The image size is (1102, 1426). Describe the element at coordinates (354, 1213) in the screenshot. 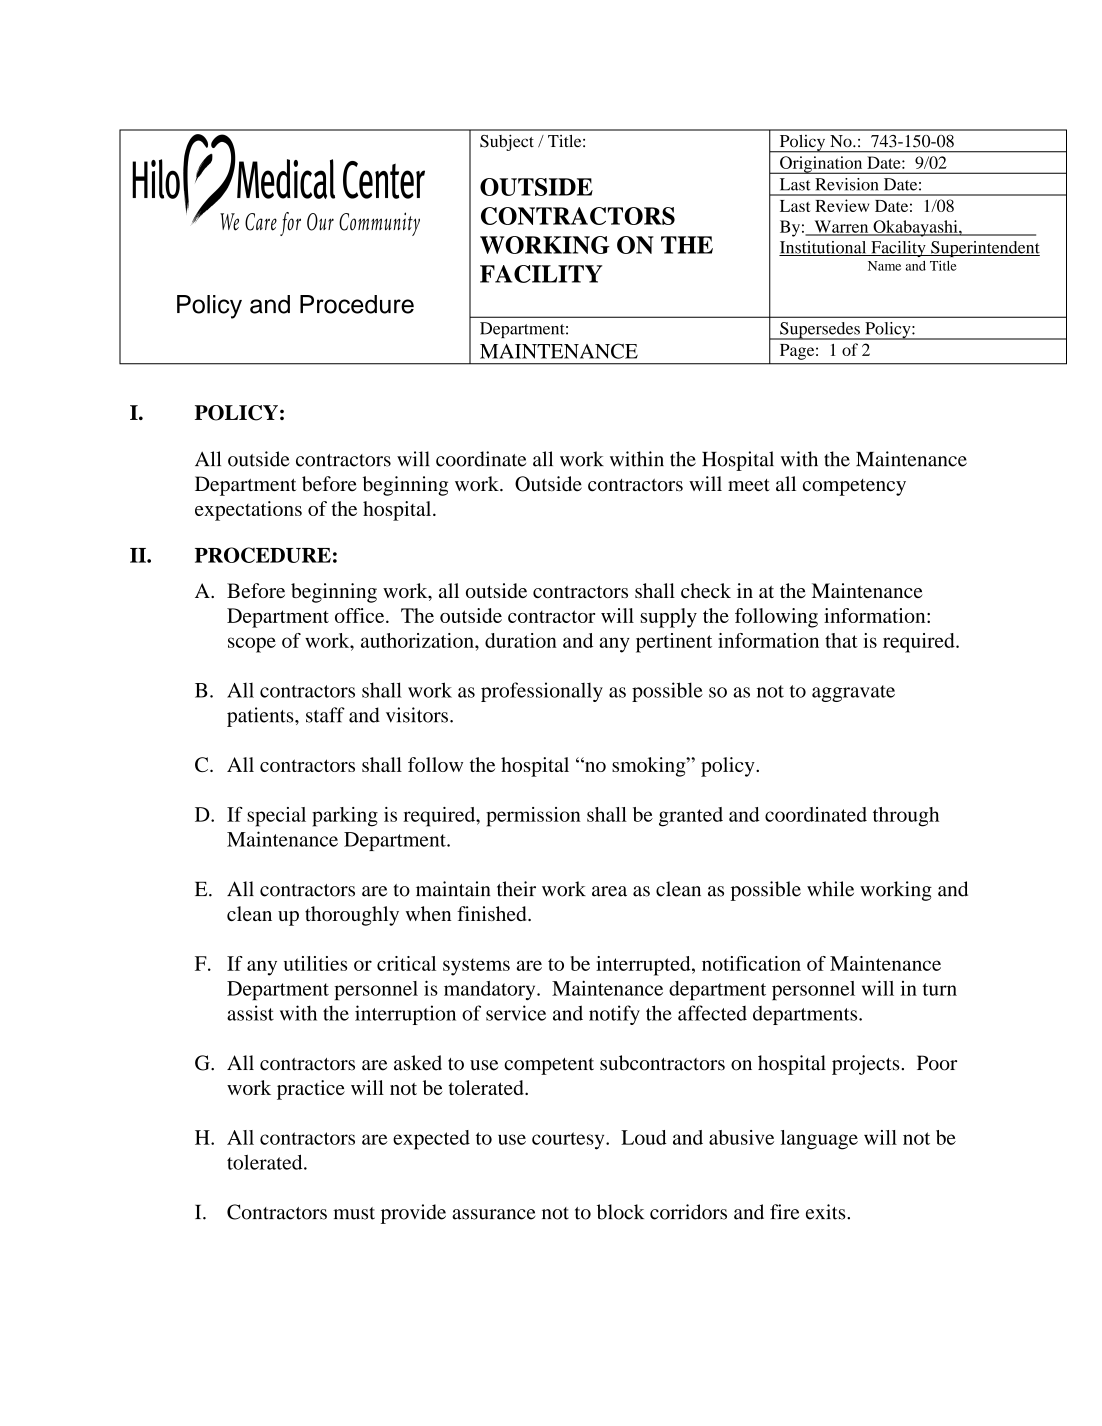

I see `must` at that location.
